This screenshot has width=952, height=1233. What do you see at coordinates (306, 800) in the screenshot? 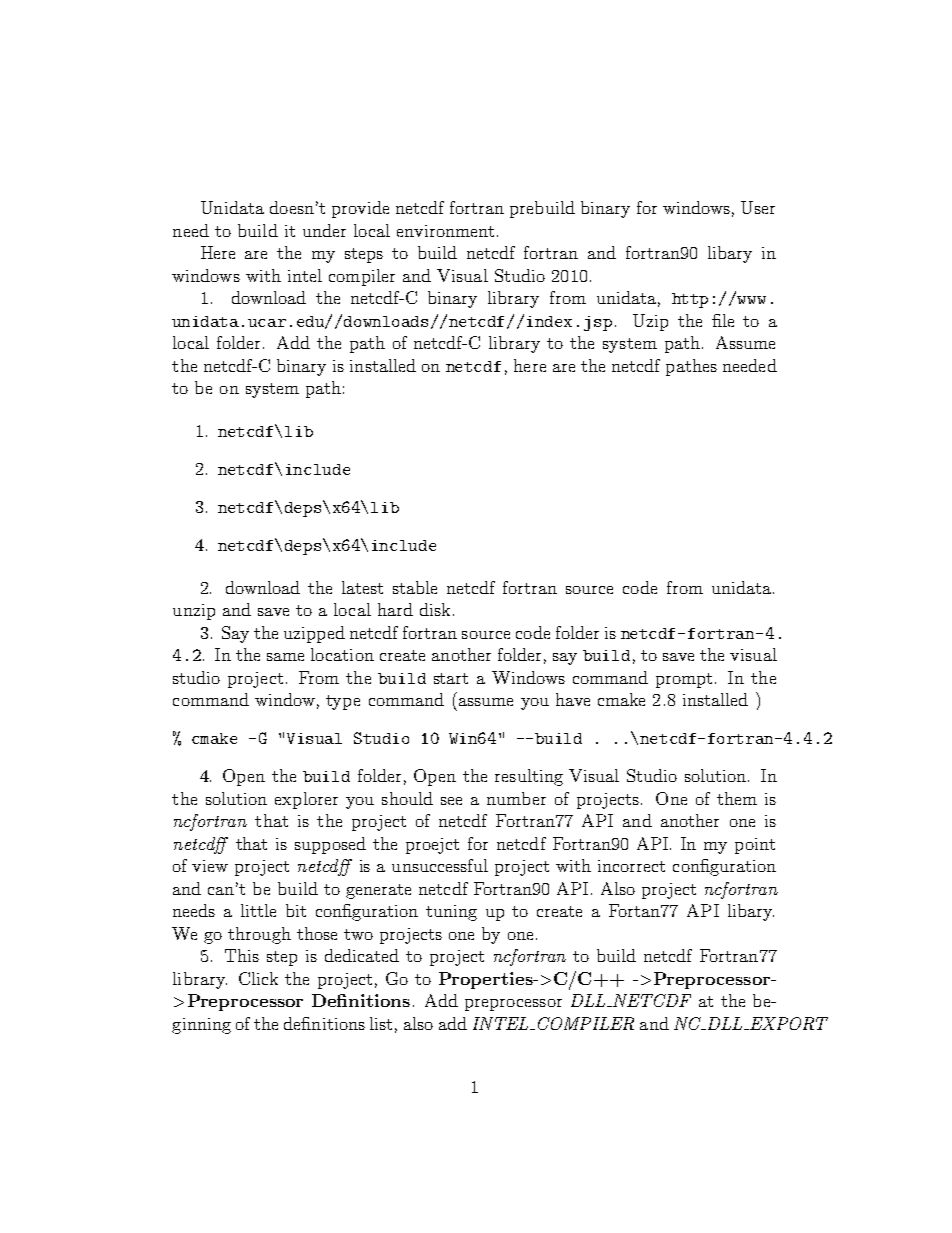
I see `explorer` at bounding box center [306, 800].
